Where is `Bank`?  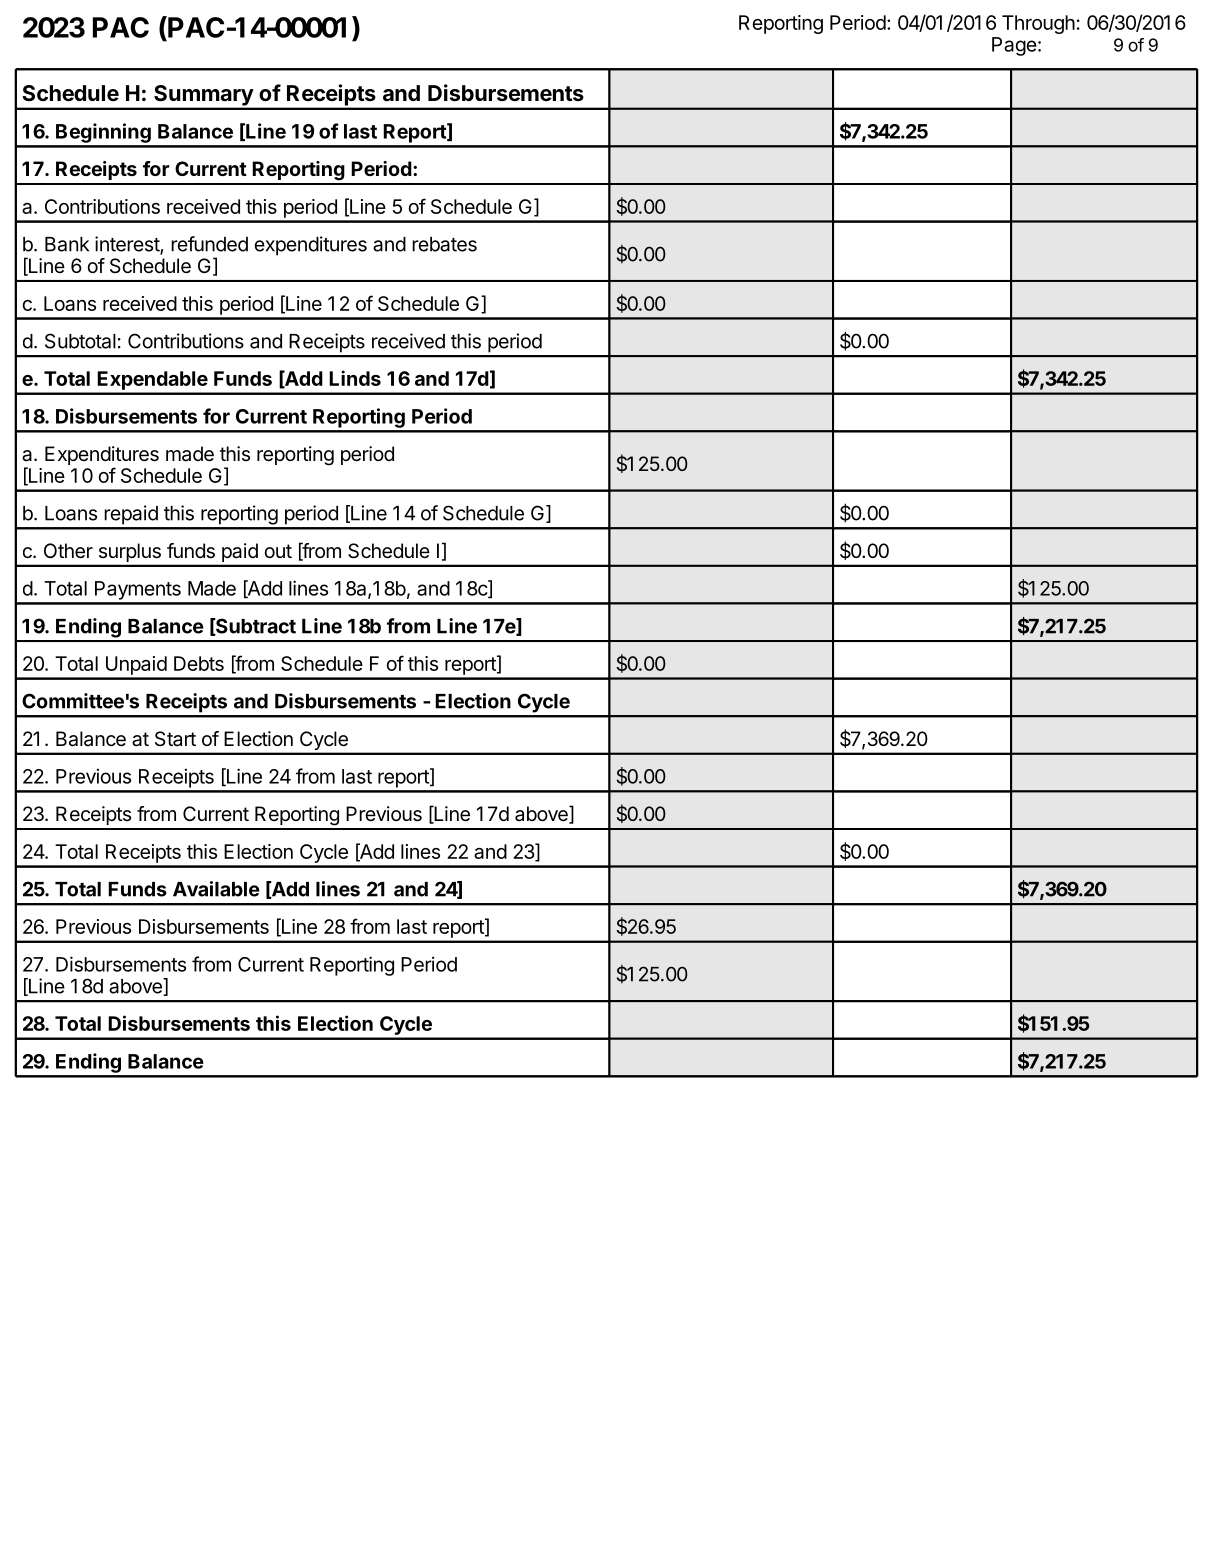 Bank is located at coordinates (67, 244).
